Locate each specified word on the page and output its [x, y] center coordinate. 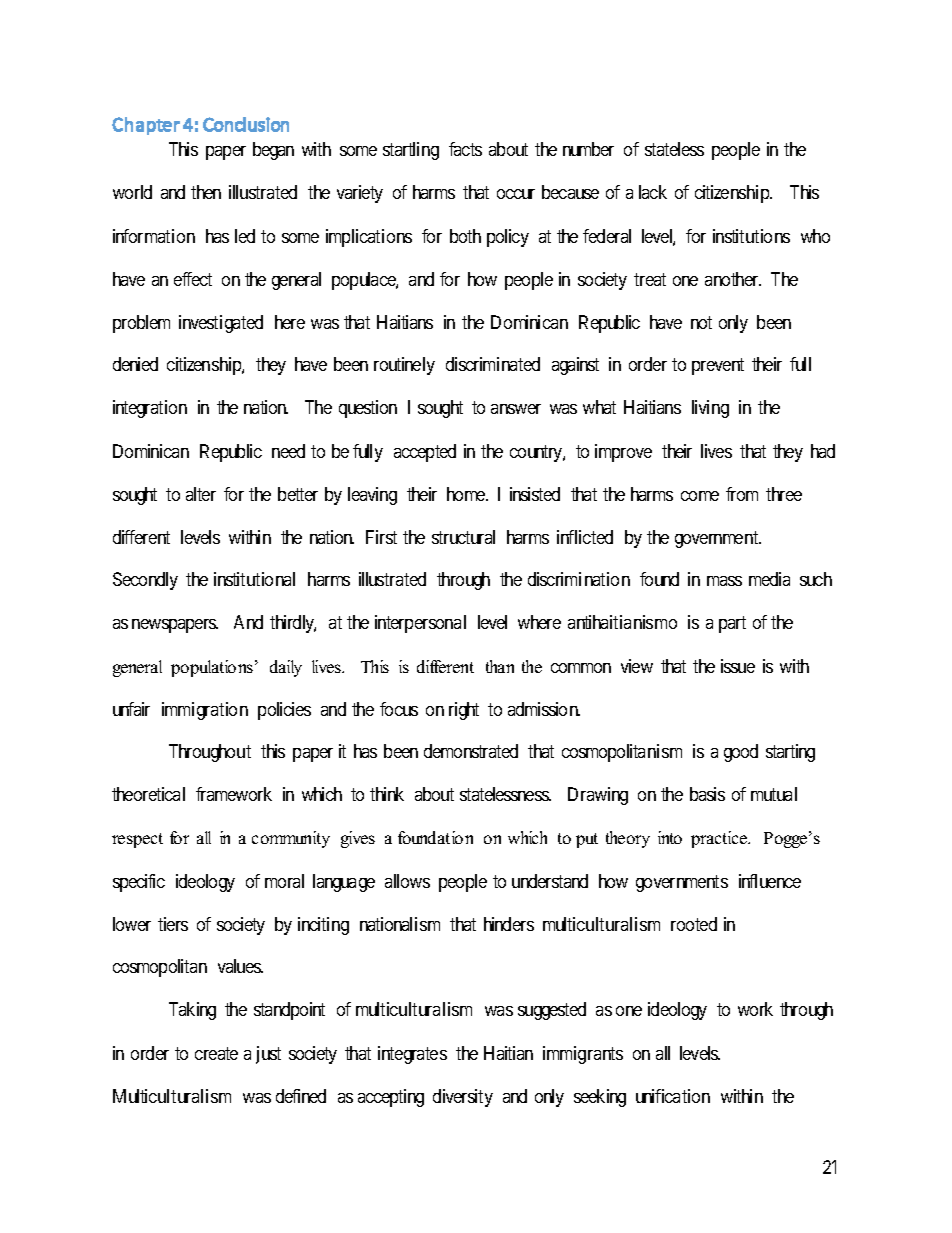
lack [653, 192]
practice [720, 839]
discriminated [493, 364]
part [732, 625]
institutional [254, 579]
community [291, 839]
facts [465, 149]
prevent [718, 366]
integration [150, 409]
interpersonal [420, 624]
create [216, 1053]
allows [407, 881]
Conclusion [246, 124]
